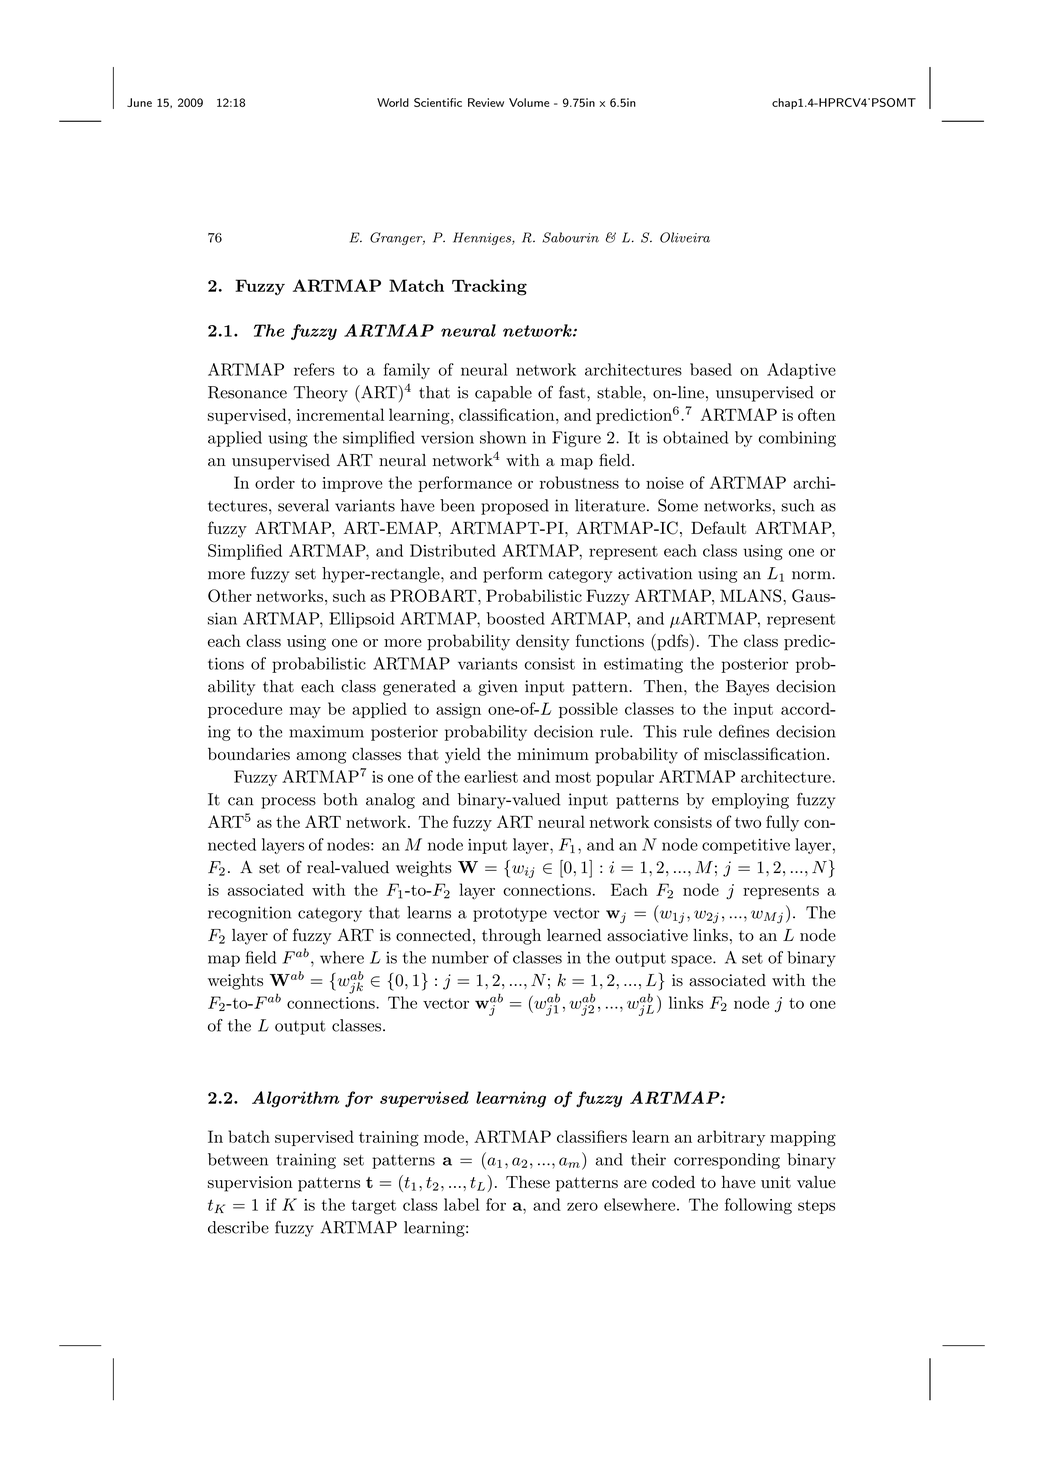 This page has width=1039, height=1470. Describe the element at coordinates (747, 688) in the page. I see `Bayes` at that location.
